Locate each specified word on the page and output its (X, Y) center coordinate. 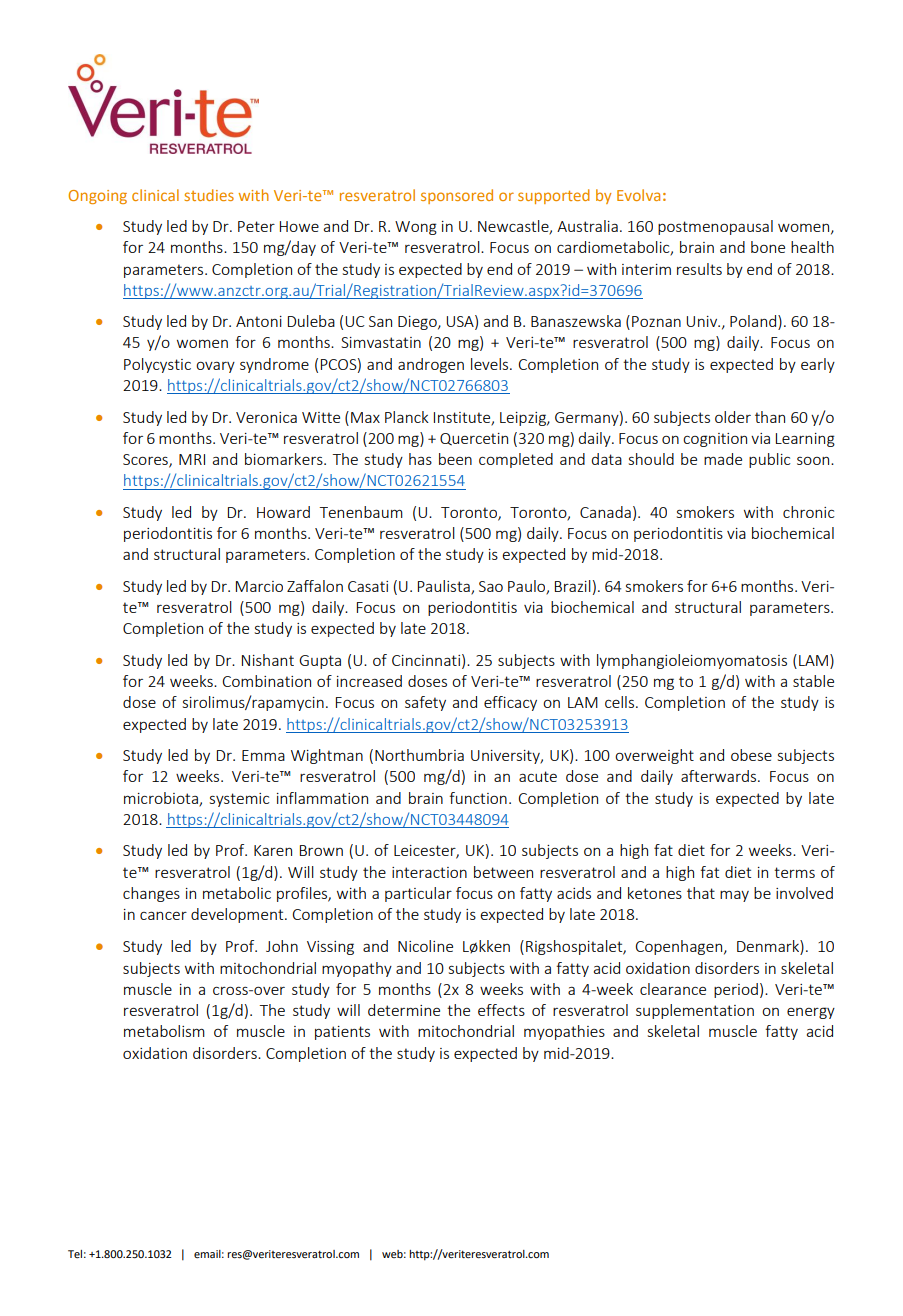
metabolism (164, 1031)
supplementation (695, 1011)
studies (209, 195)
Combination (266, 681)
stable (813, 681)
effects (501, 1010)
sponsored (457, 196)
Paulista (445, 587)
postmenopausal (715, 227)
